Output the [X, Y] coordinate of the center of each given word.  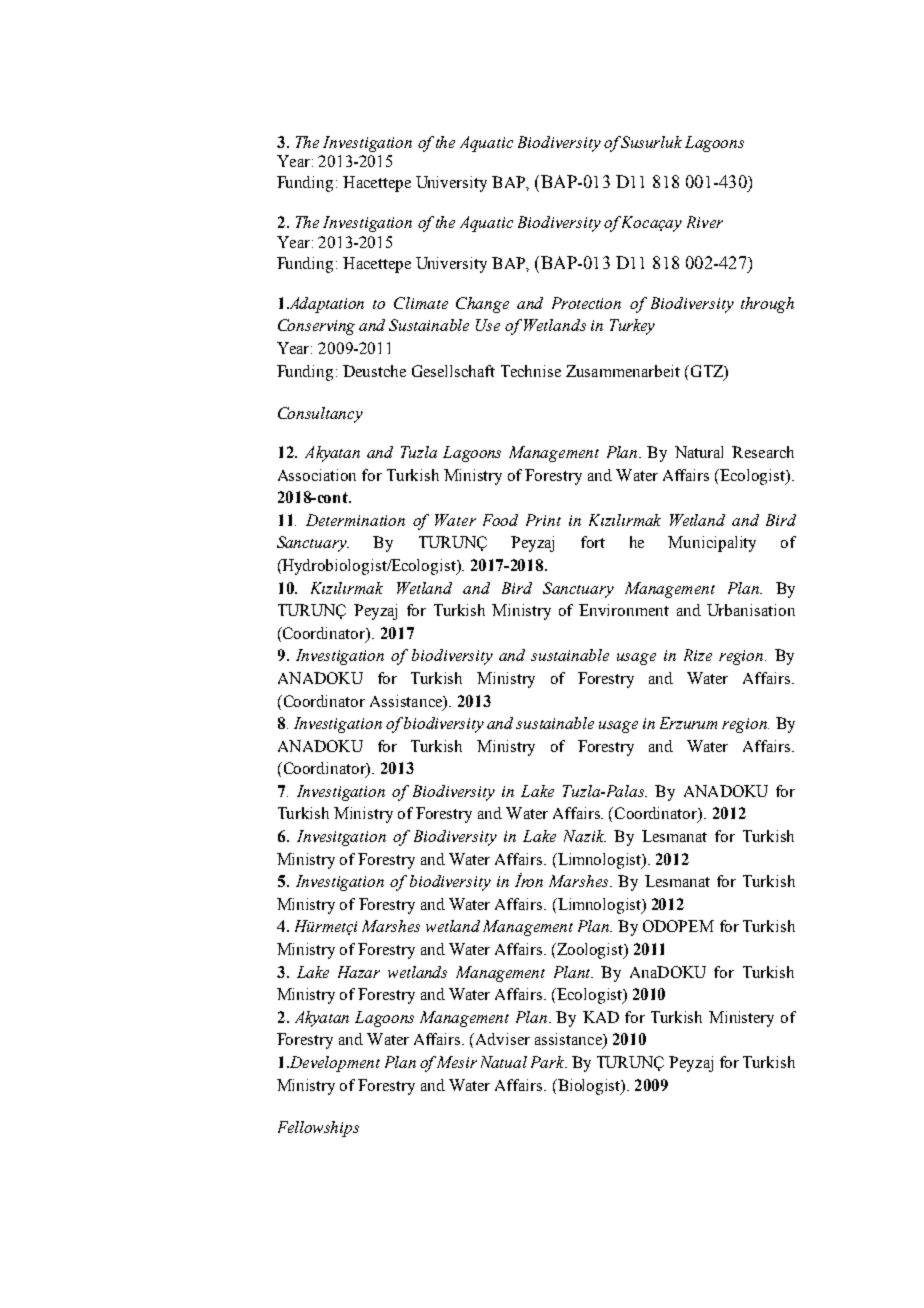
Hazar [359, 972]
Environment [624, 610]
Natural [699, 452]
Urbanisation [751, 610]
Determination [355, 520]
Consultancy [320, 415]
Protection [586, 303]
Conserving [316, 327]
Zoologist [590, 951]
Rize [698, 655]
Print [543, 520]
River [705, 222]
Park [549, 1062]
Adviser [503, 1039]
